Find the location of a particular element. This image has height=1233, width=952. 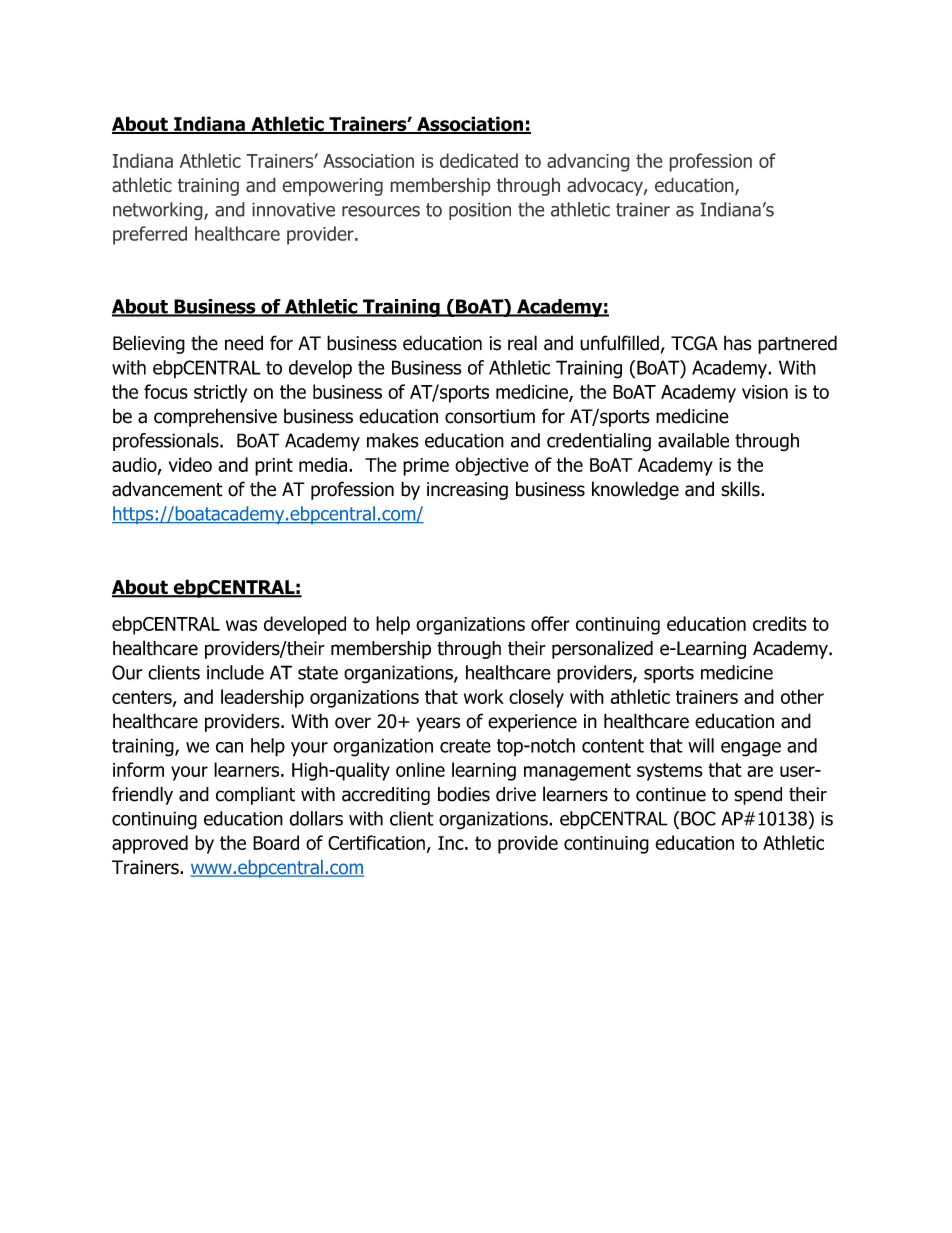

vision is located at coordinates (765, 392).
